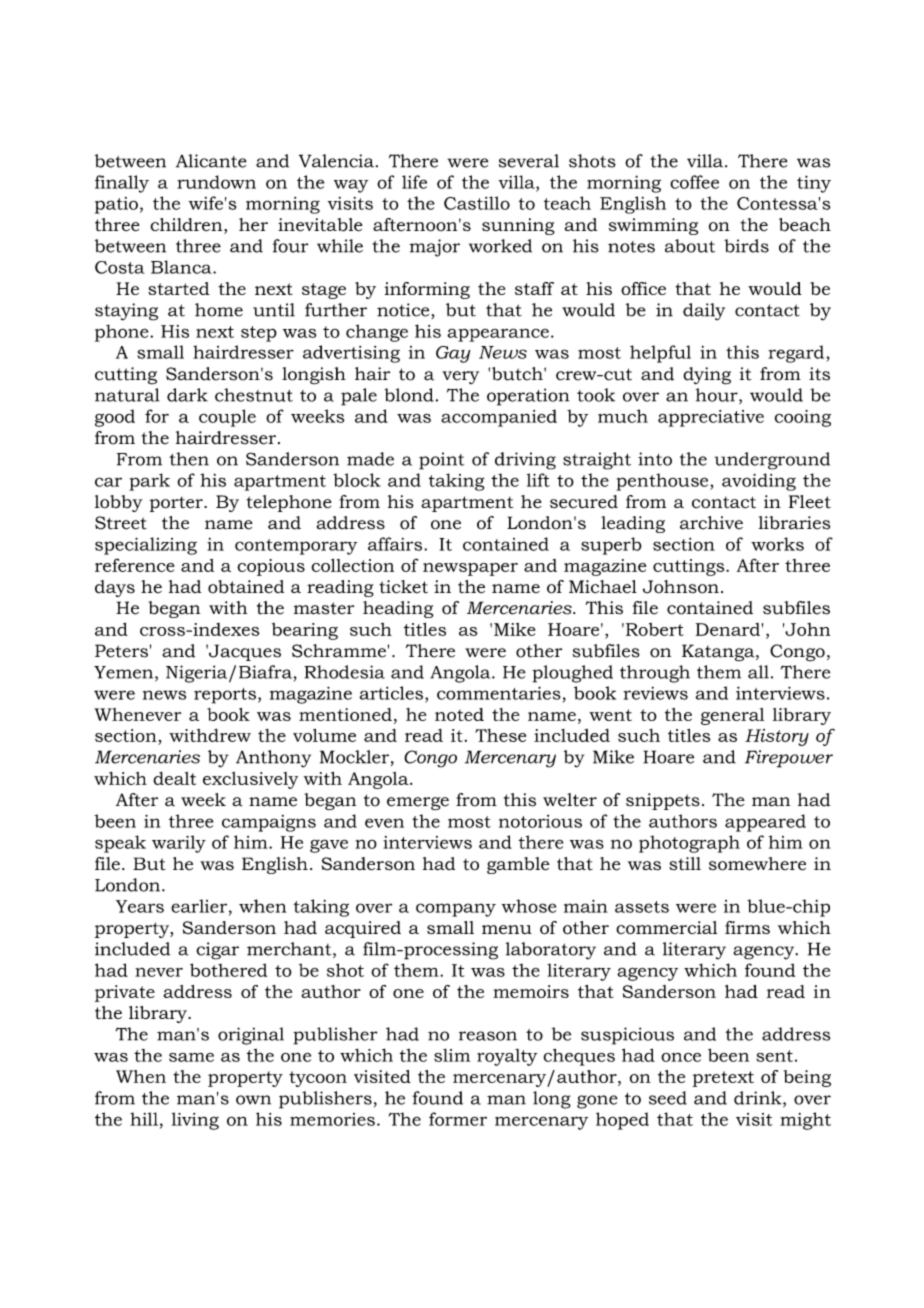 This screenshot has height=1308, width=924. Describe the element at coordinates (121, 651) in the screenshot. I see `Peters` at that location.
